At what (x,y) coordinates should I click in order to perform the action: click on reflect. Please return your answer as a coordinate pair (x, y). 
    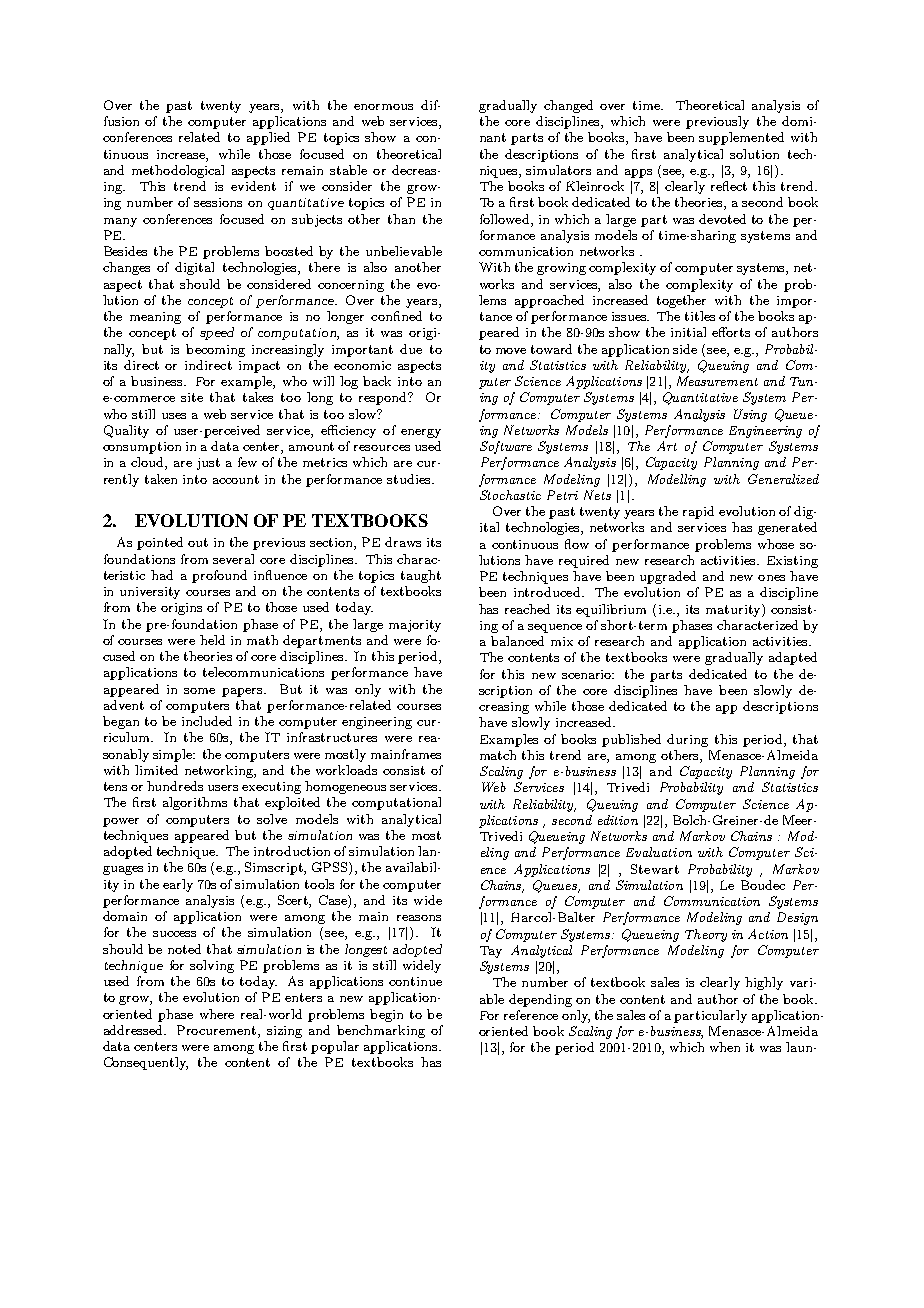
    Looking at the image, I should click on (729, 186).
